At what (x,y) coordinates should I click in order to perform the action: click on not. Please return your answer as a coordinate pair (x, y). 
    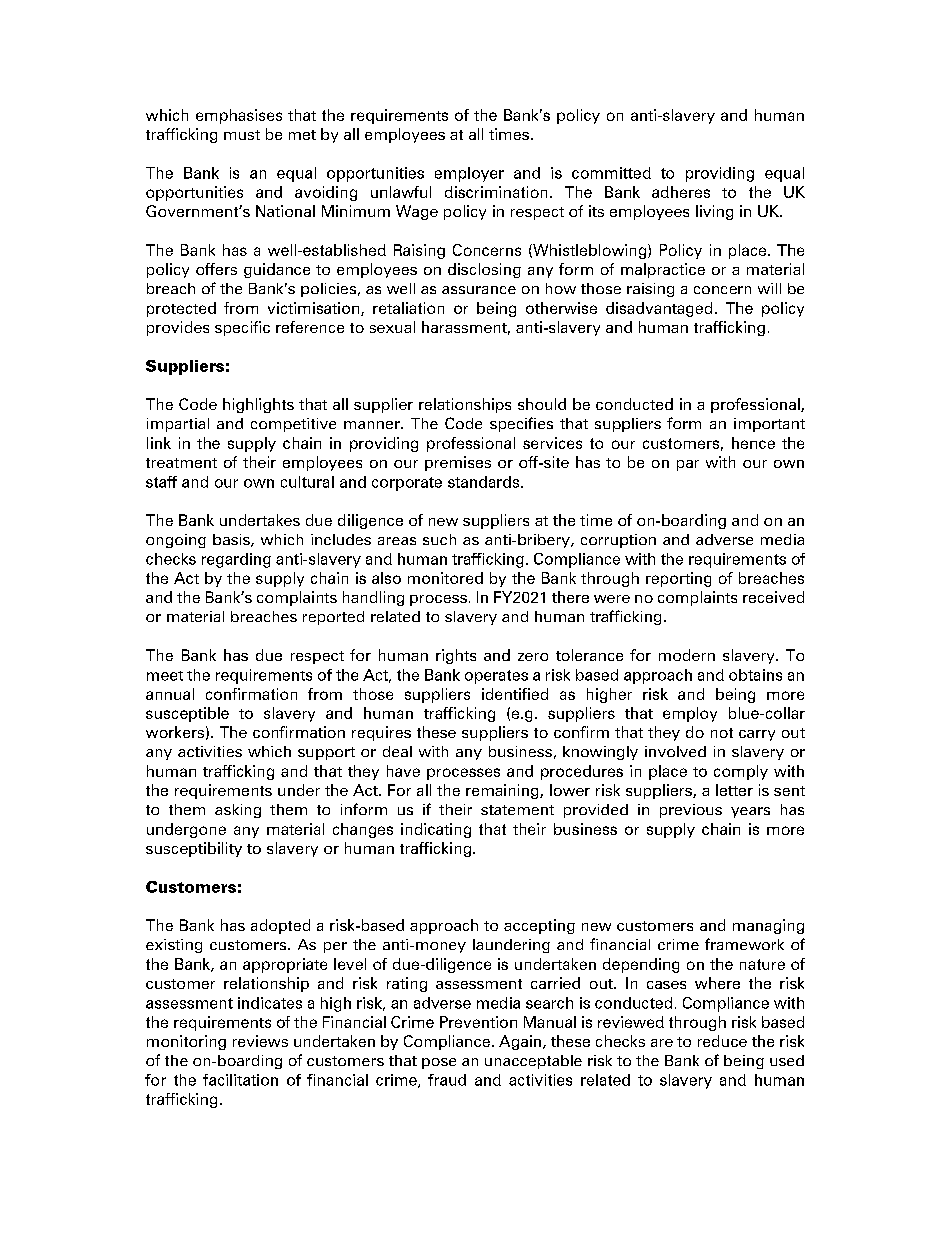
    Looking at the image, I should click on (722, 733).
